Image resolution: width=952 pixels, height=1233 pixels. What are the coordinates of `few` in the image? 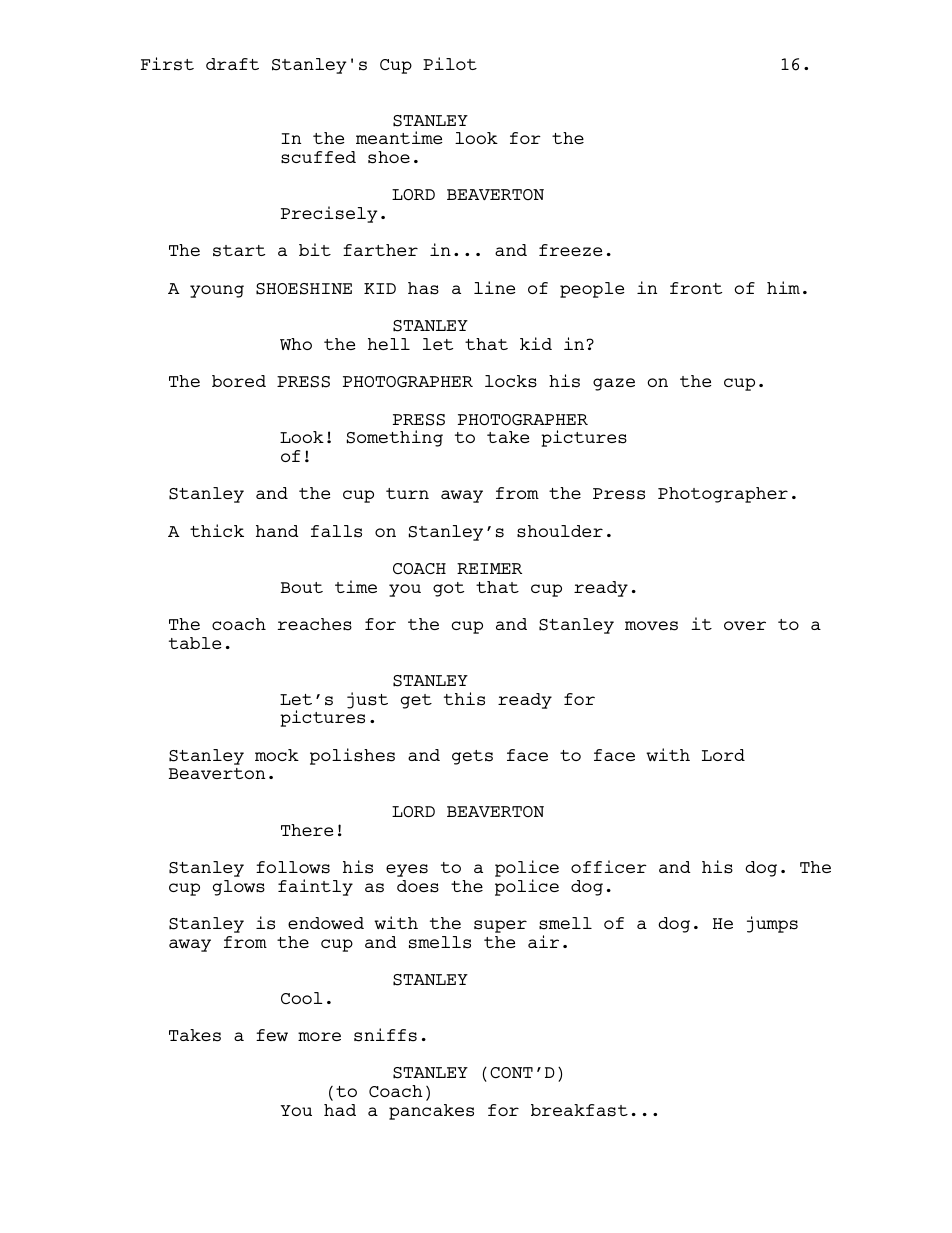 It's located at (272, 1035).
